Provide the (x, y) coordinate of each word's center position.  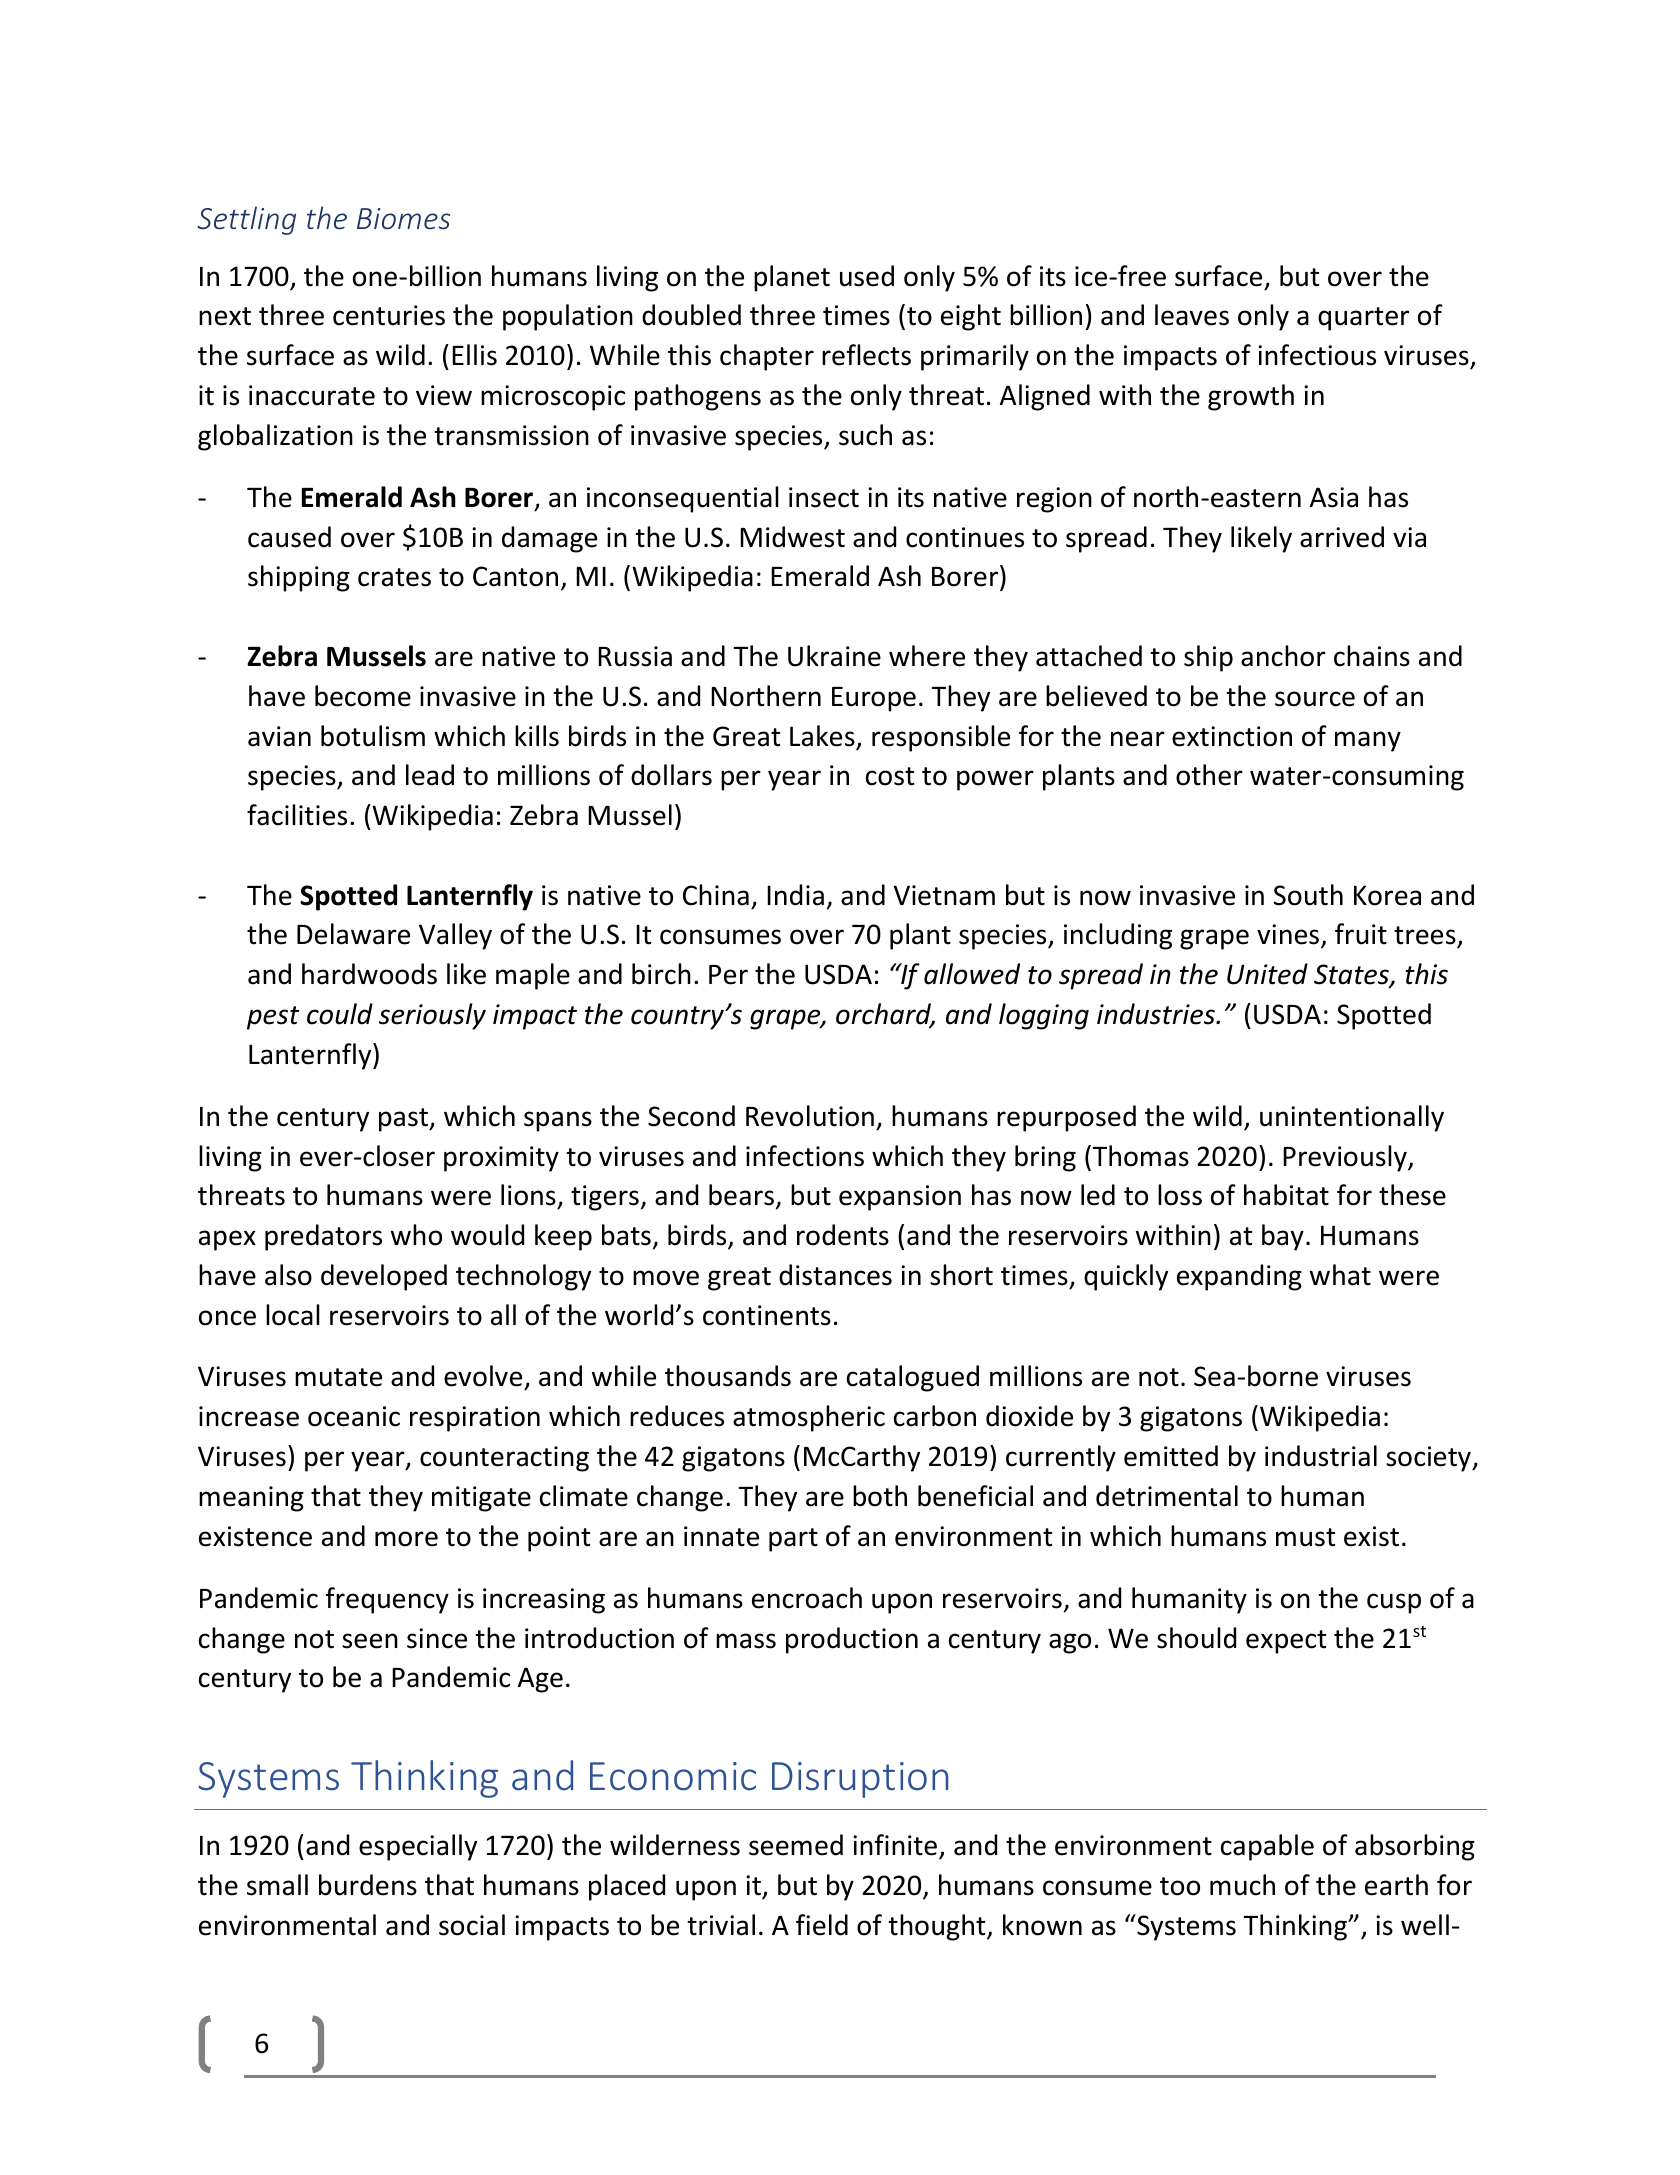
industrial (1321, 1456)
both (880, 1496)
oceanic (354, 1416)
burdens (368, 1885)
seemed (796, 1845)
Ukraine (834, 656)
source (1315, 699)
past (404, 1120)
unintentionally (1352, 1118)
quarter (1363, 319)
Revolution (810, 1116)
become (363, 696)
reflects (866, 355)
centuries (389, 315)
